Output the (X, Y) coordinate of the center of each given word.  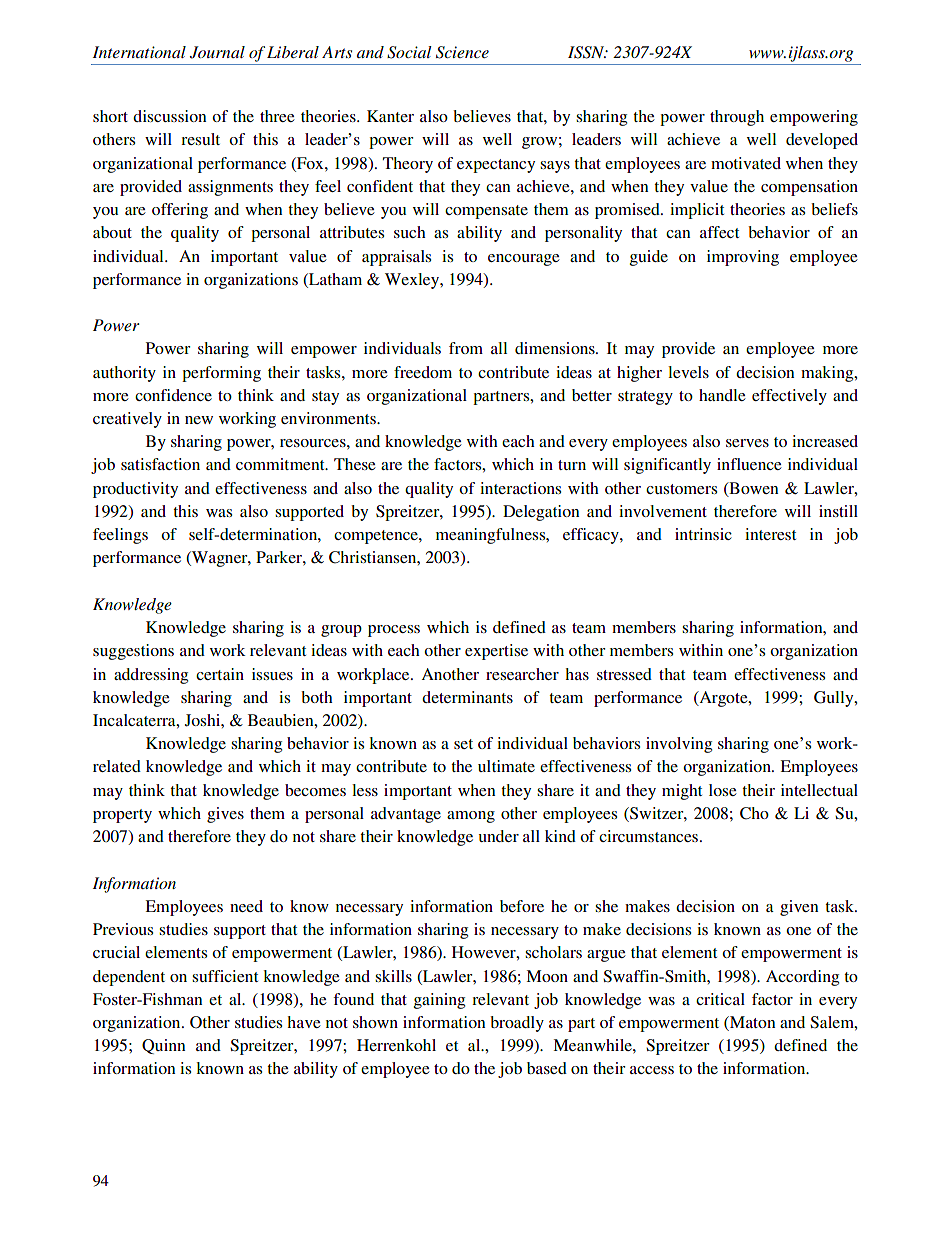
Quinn (164, 1046)
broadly (517, 1024)
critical (720, 999)
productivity (135, 490)
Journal (217, 52)
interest (770, 534)
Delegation (541, 513)
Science (462, 52)
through (737, 118)
